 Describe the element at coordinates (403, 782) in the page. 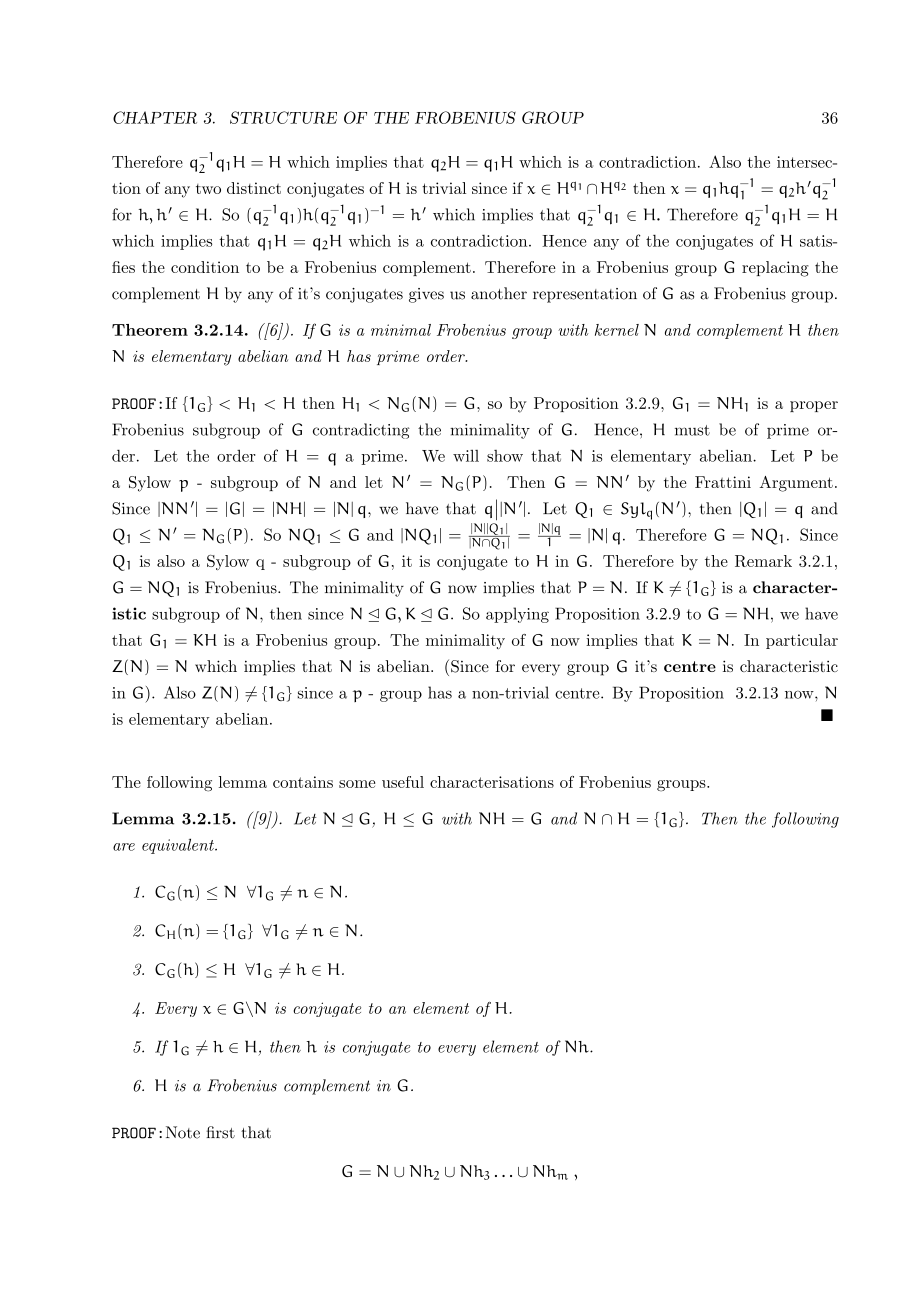

I see `useful` at that location.
